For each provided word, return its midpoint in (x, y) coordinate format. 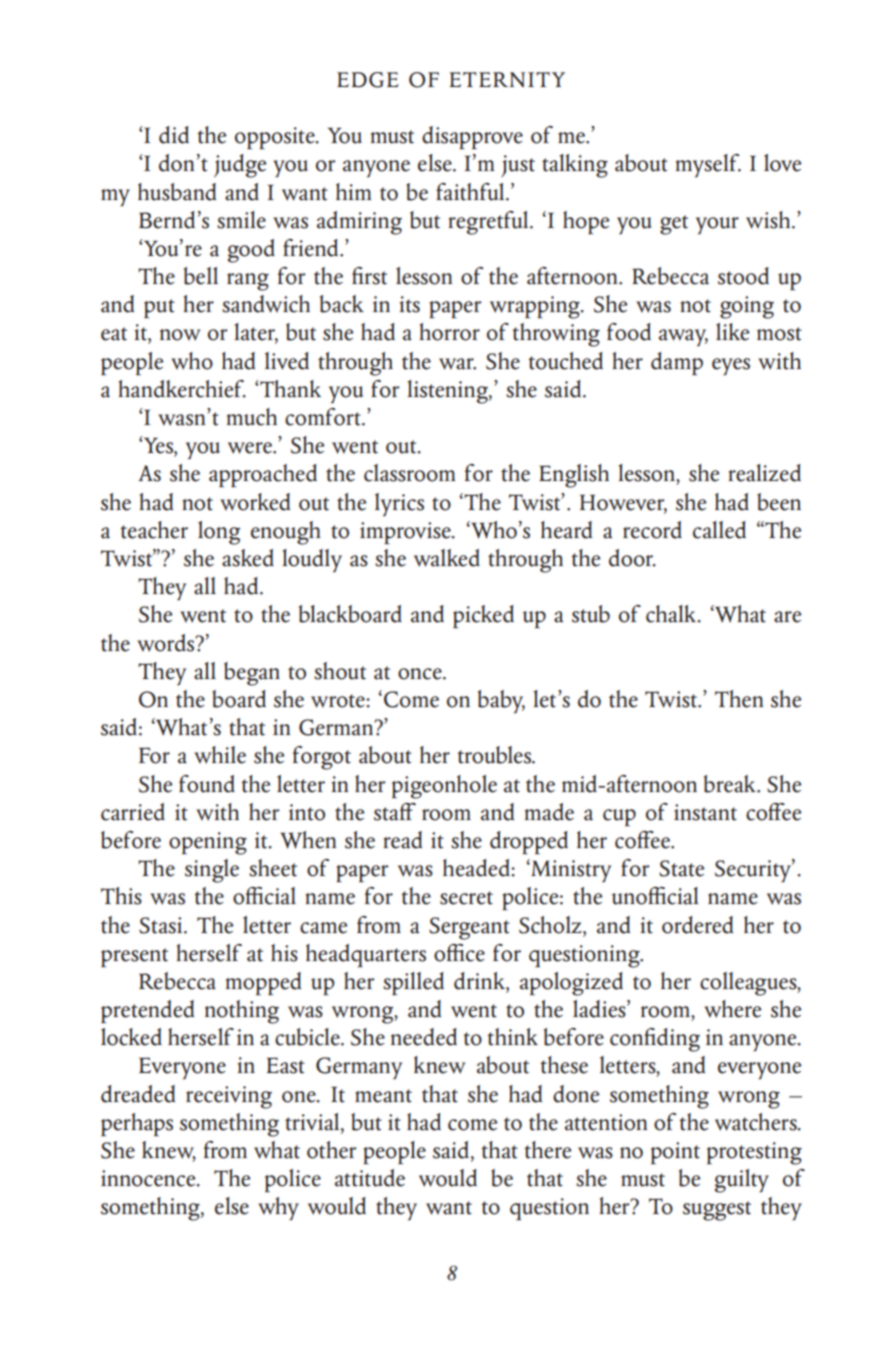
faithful (471, 192)
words (167, 643)
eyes (731, 366)
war (457, 364)
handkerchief (182, 389)
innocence (149, 1178)
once (421, 674)
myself (708, 166)
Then (739, 699)
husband (177, 192)
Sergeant (469, 928)
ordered (697, 925)
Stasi (162, 925)
